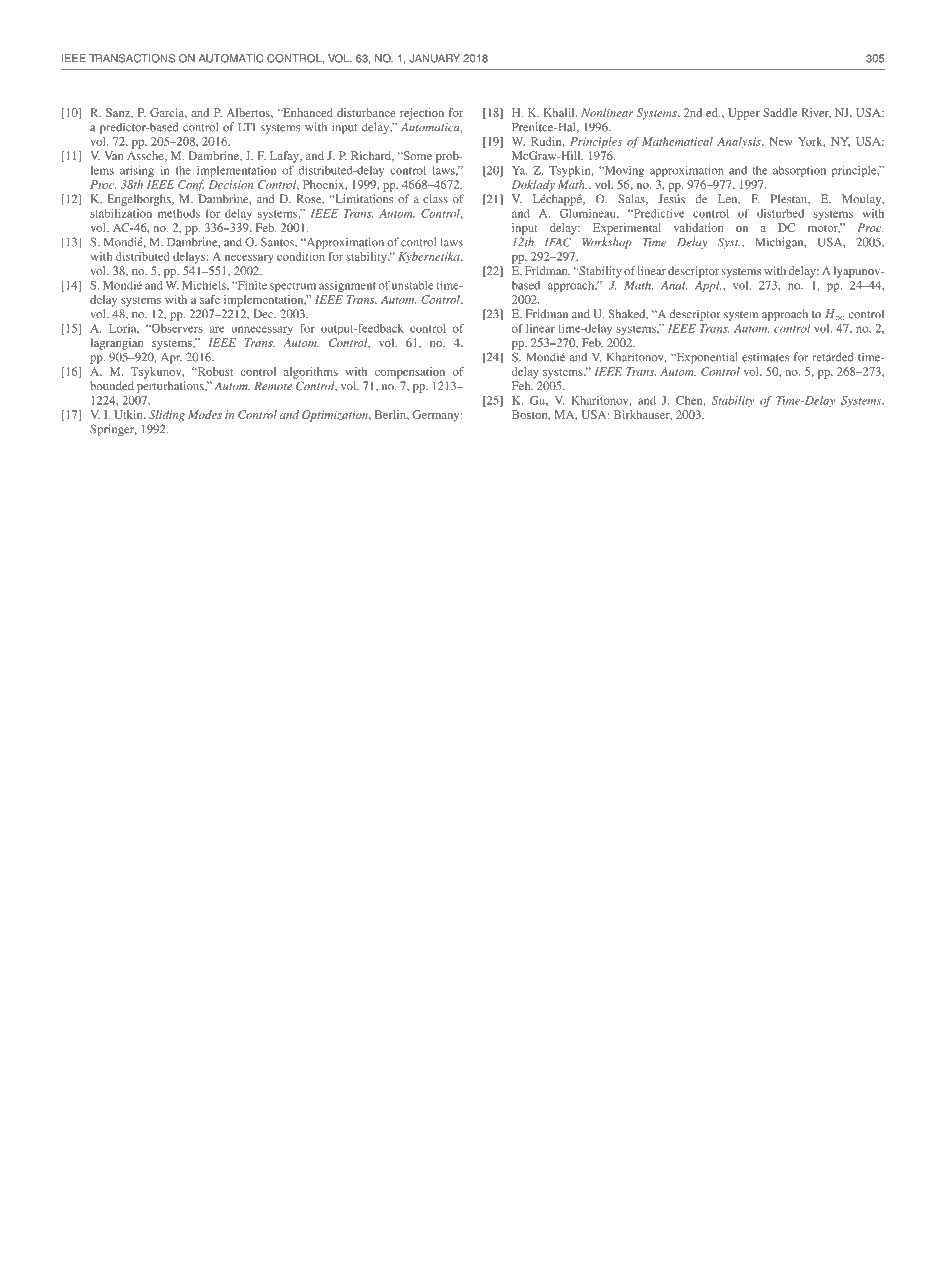 Image resolution: width=952 pixels, height=1270 pixels. Describe the element at coordinates (410, 373) in the document. I see `compensation` at that location.
